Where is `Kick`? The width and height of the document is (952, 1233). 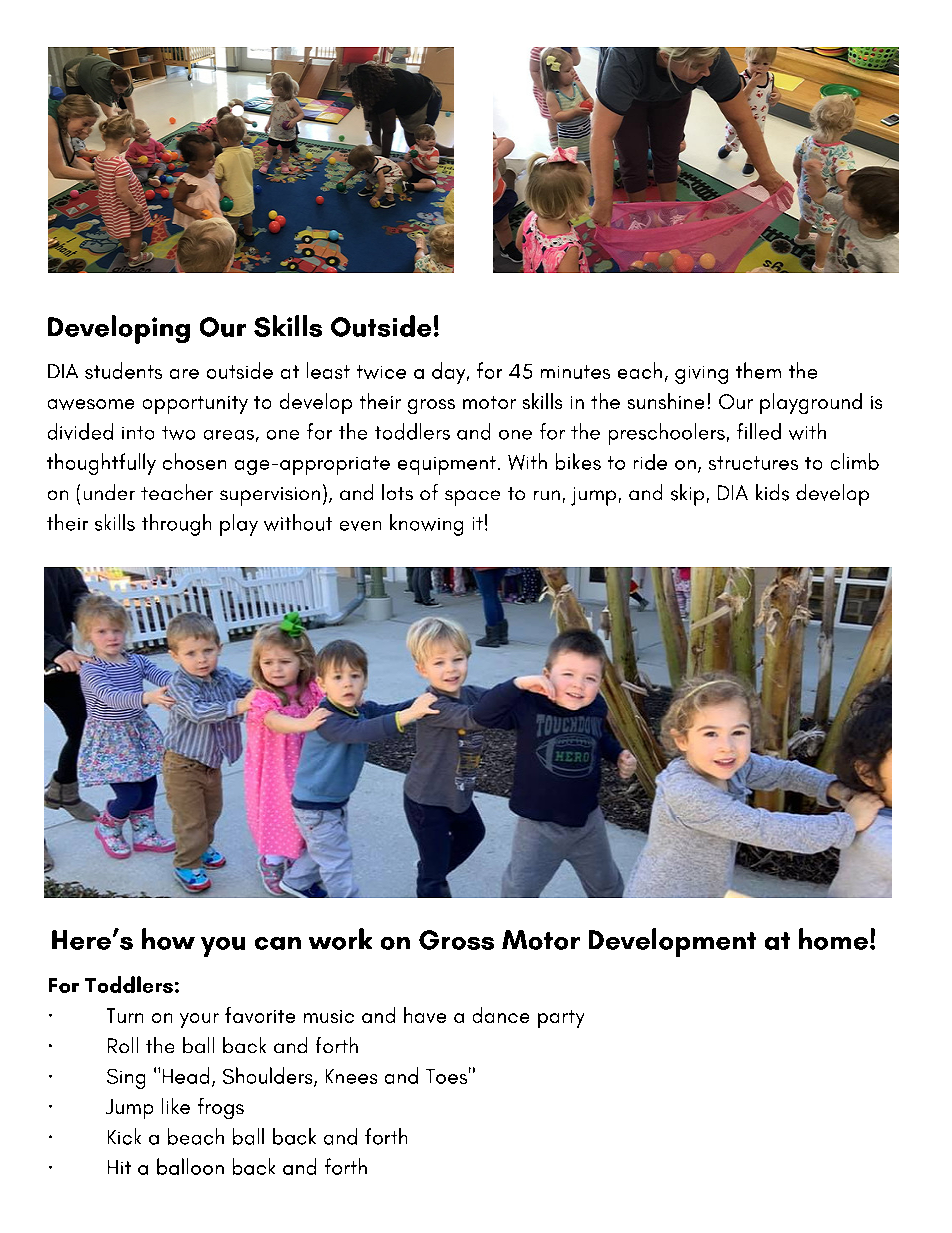
Kick is located at coordinates (124, 1136).
